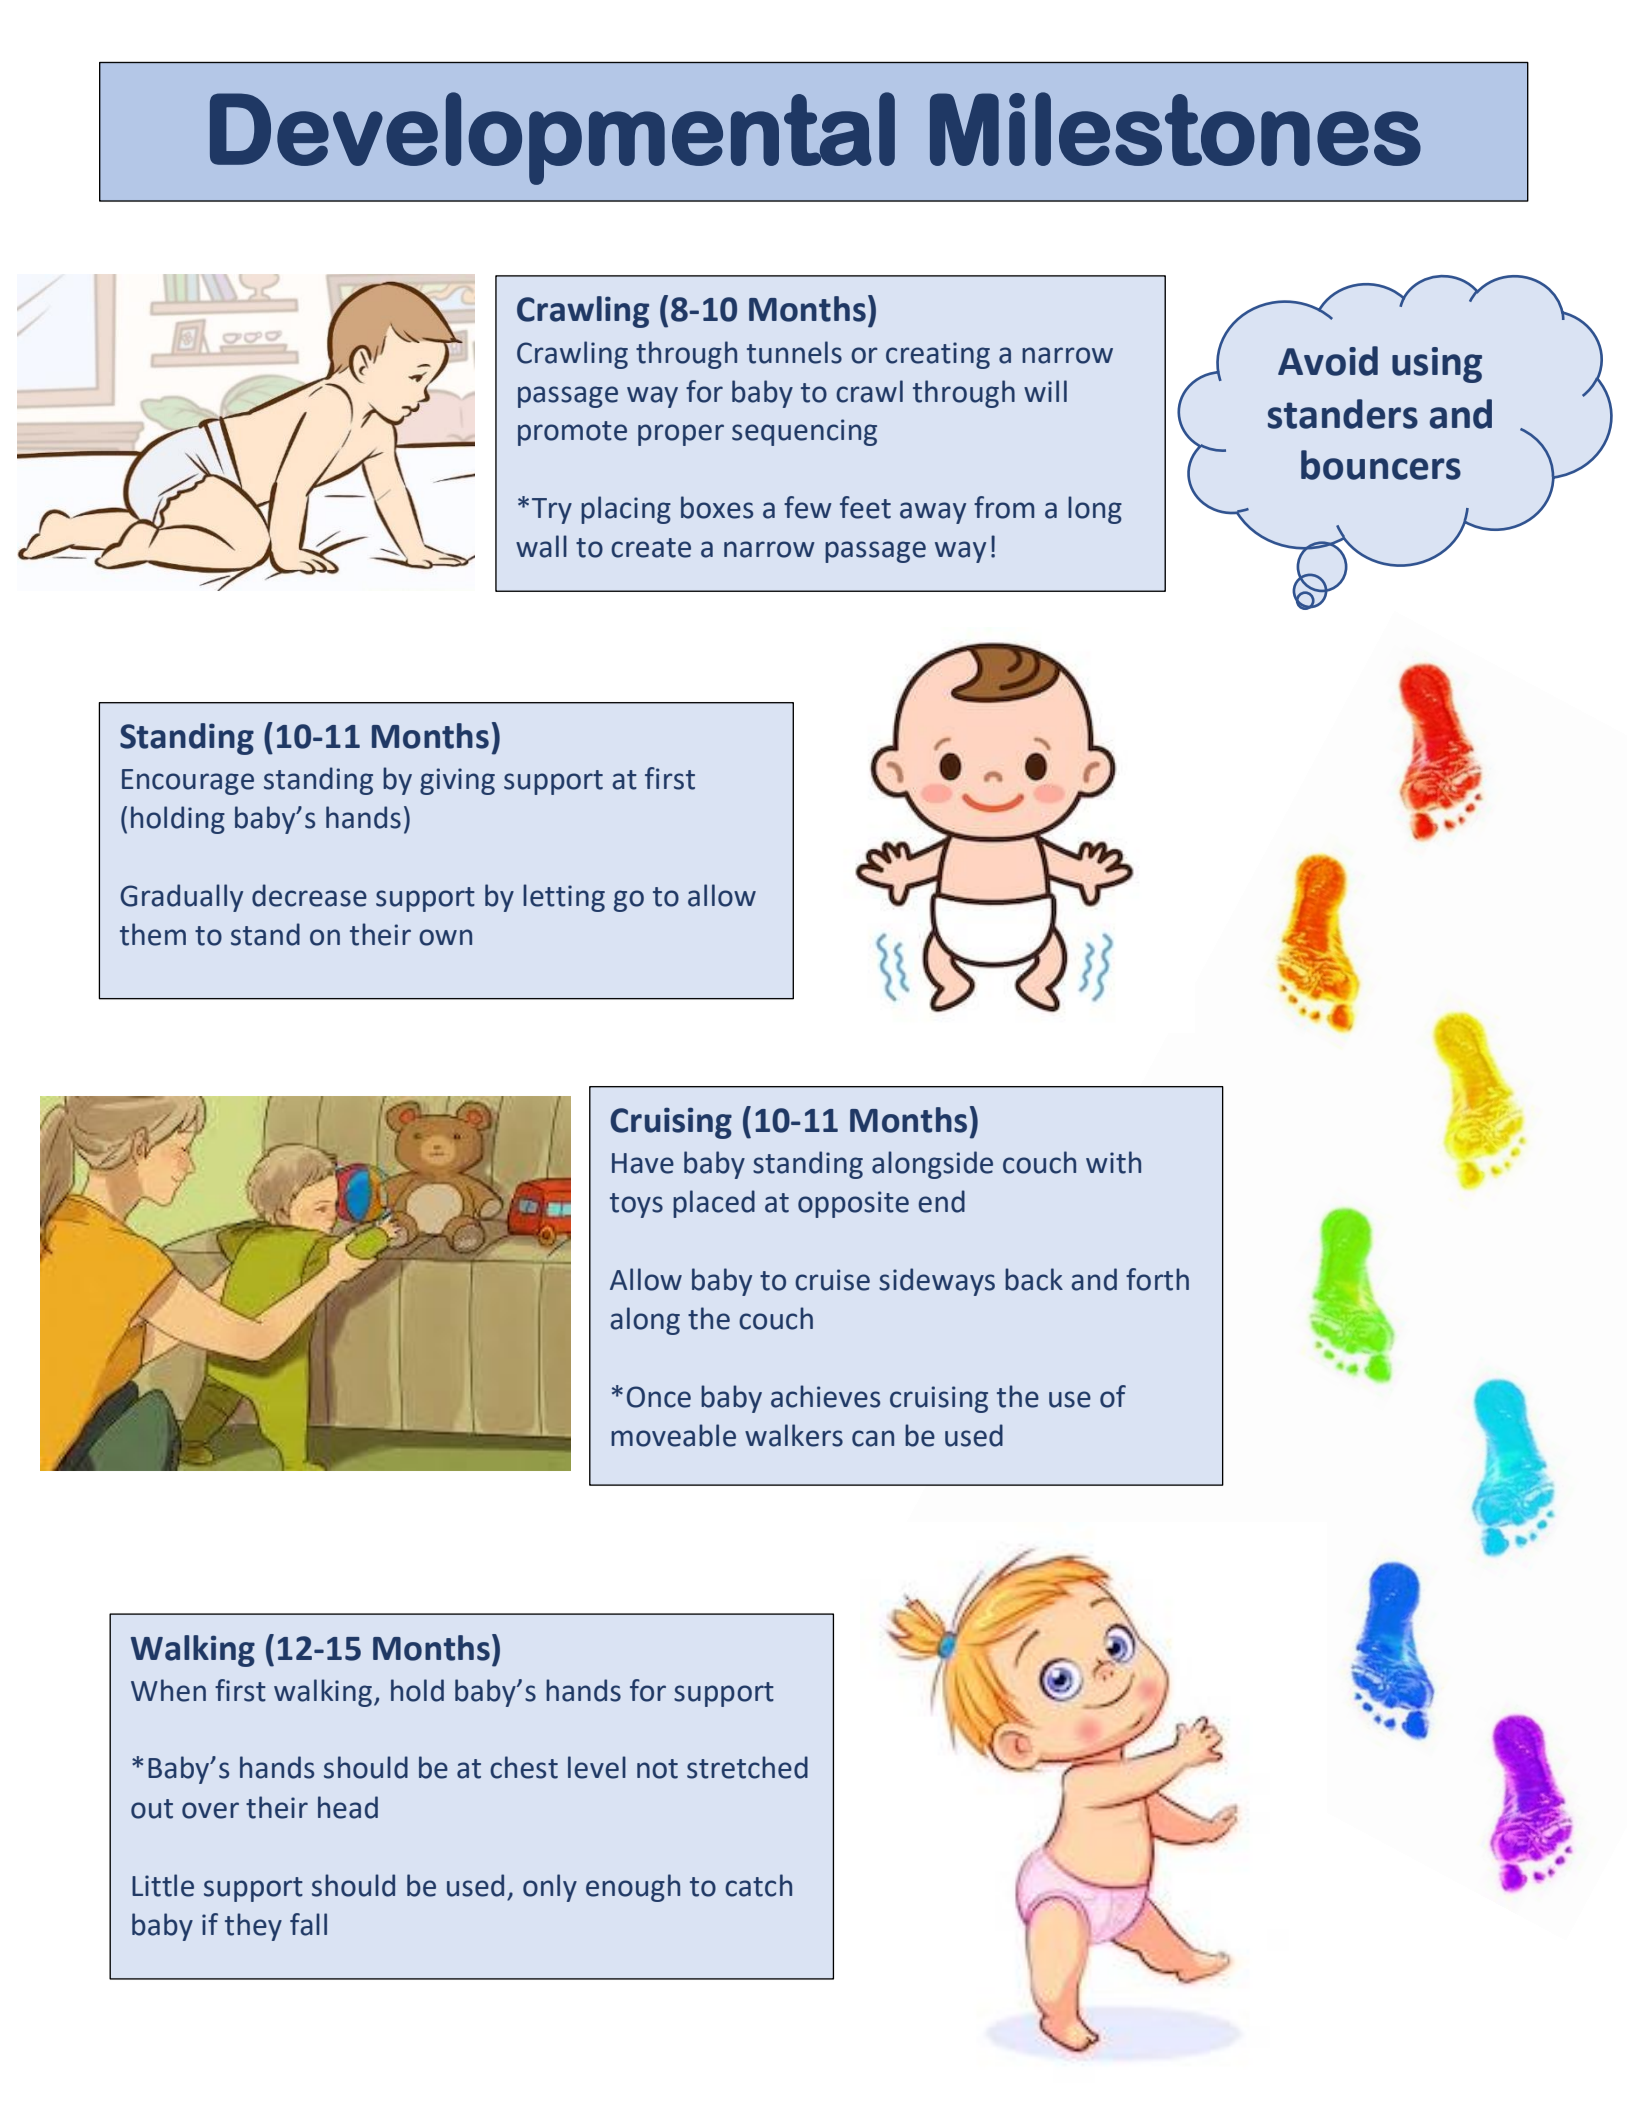 Image resolution: width=1627 pixels, height=2106 pixels. Describe the element at coordinates (564, 898) in the page. I see `letting` at that location.
